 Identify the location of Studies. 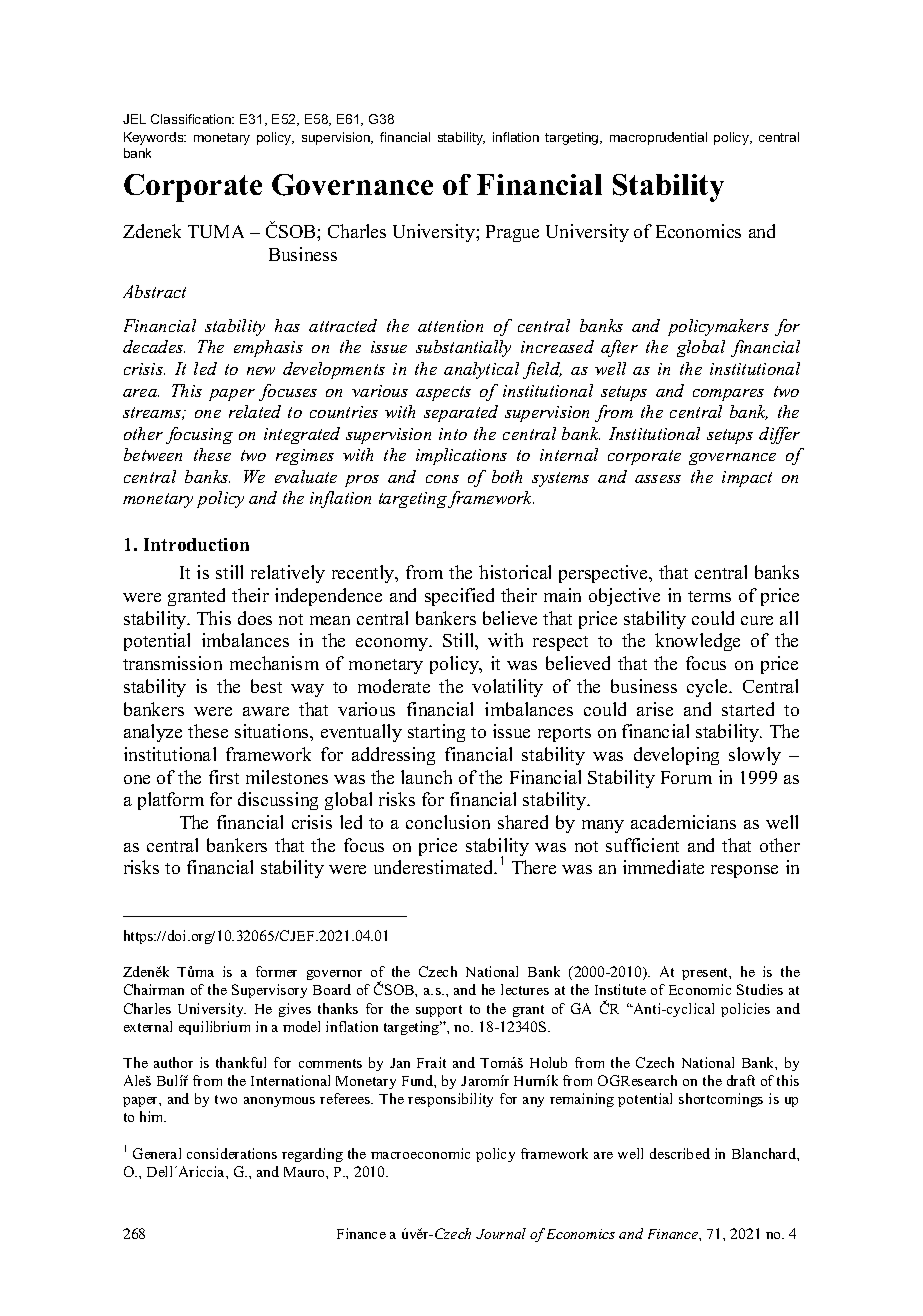
(760, 989).
